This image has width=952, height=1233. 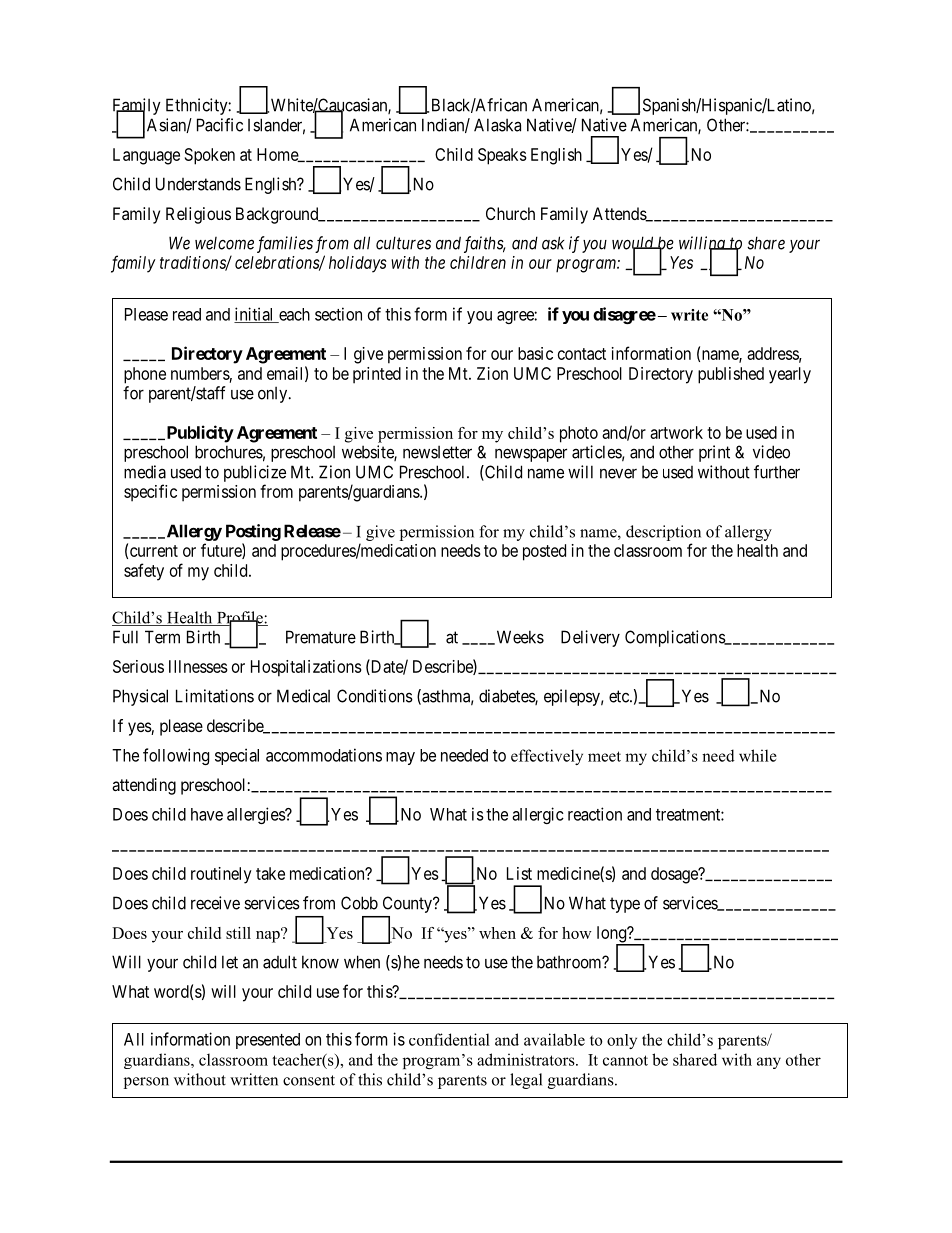 What do you see at coordinates (210, 156) in the image?
I see `Spoken` at bounding box center [210, 156].
